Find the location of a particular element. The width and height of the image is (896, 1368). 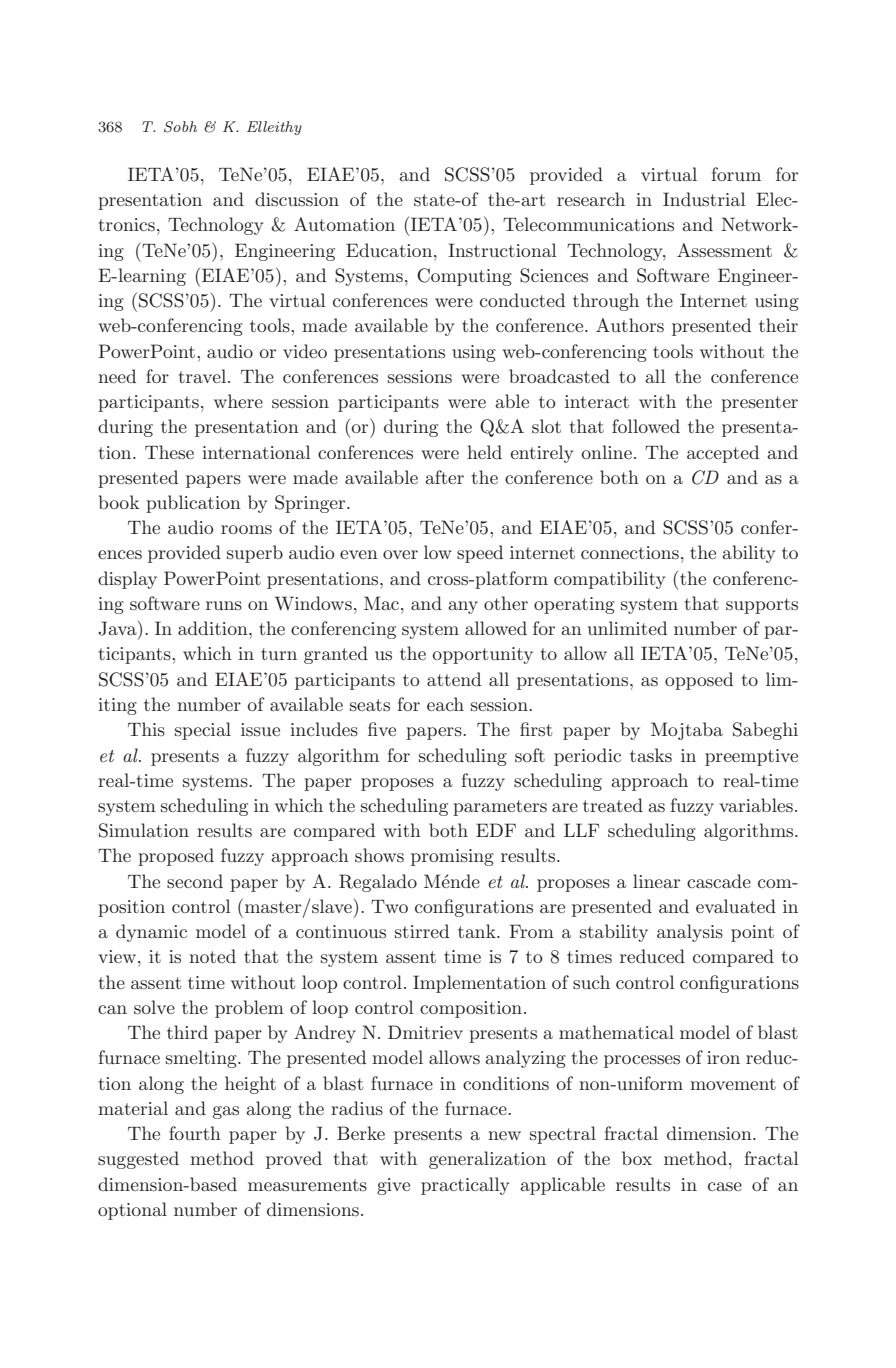

Computing is located at coordinates (464, 277).
